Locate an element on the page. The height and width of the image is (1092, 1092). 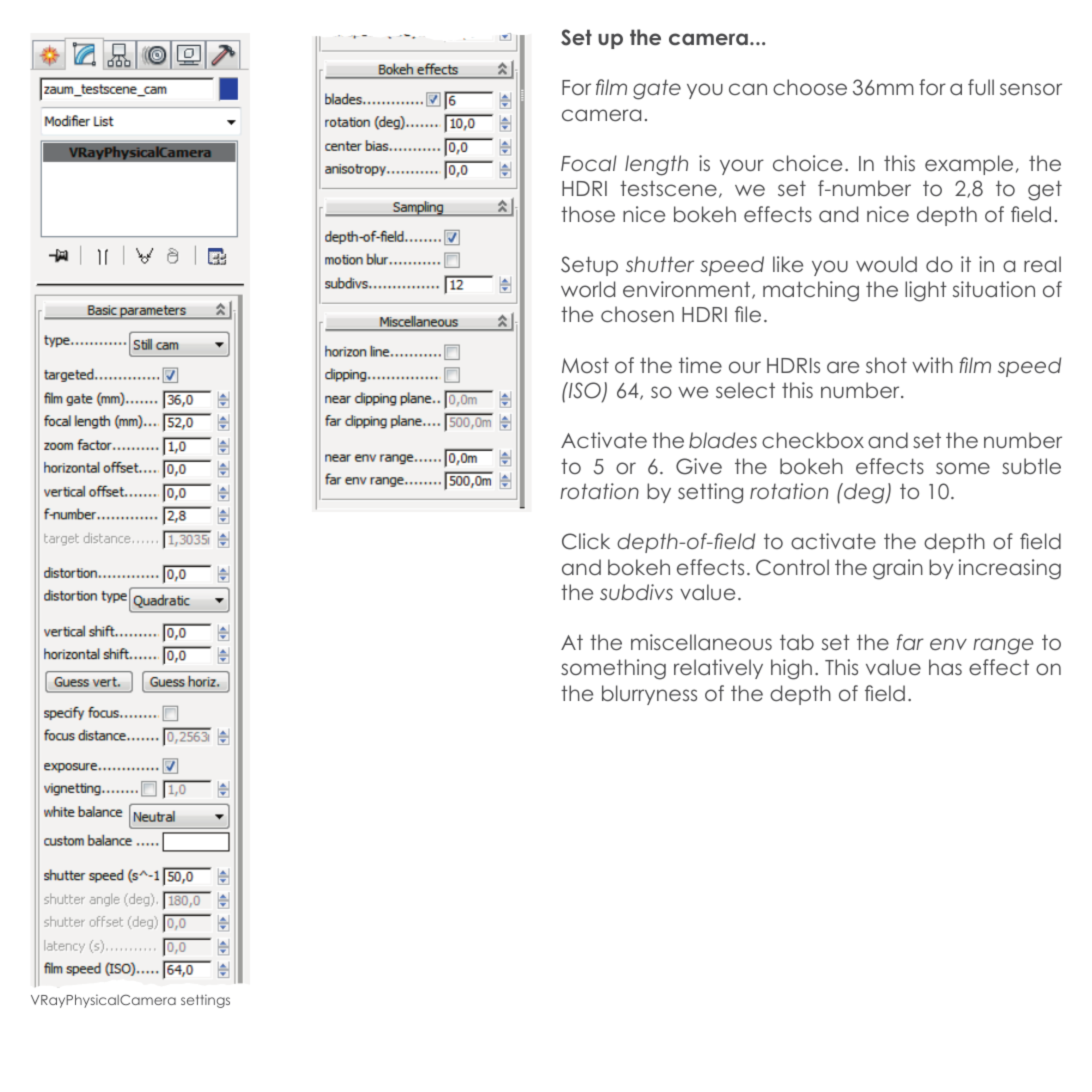
full is located at coordinates (981, 87).
